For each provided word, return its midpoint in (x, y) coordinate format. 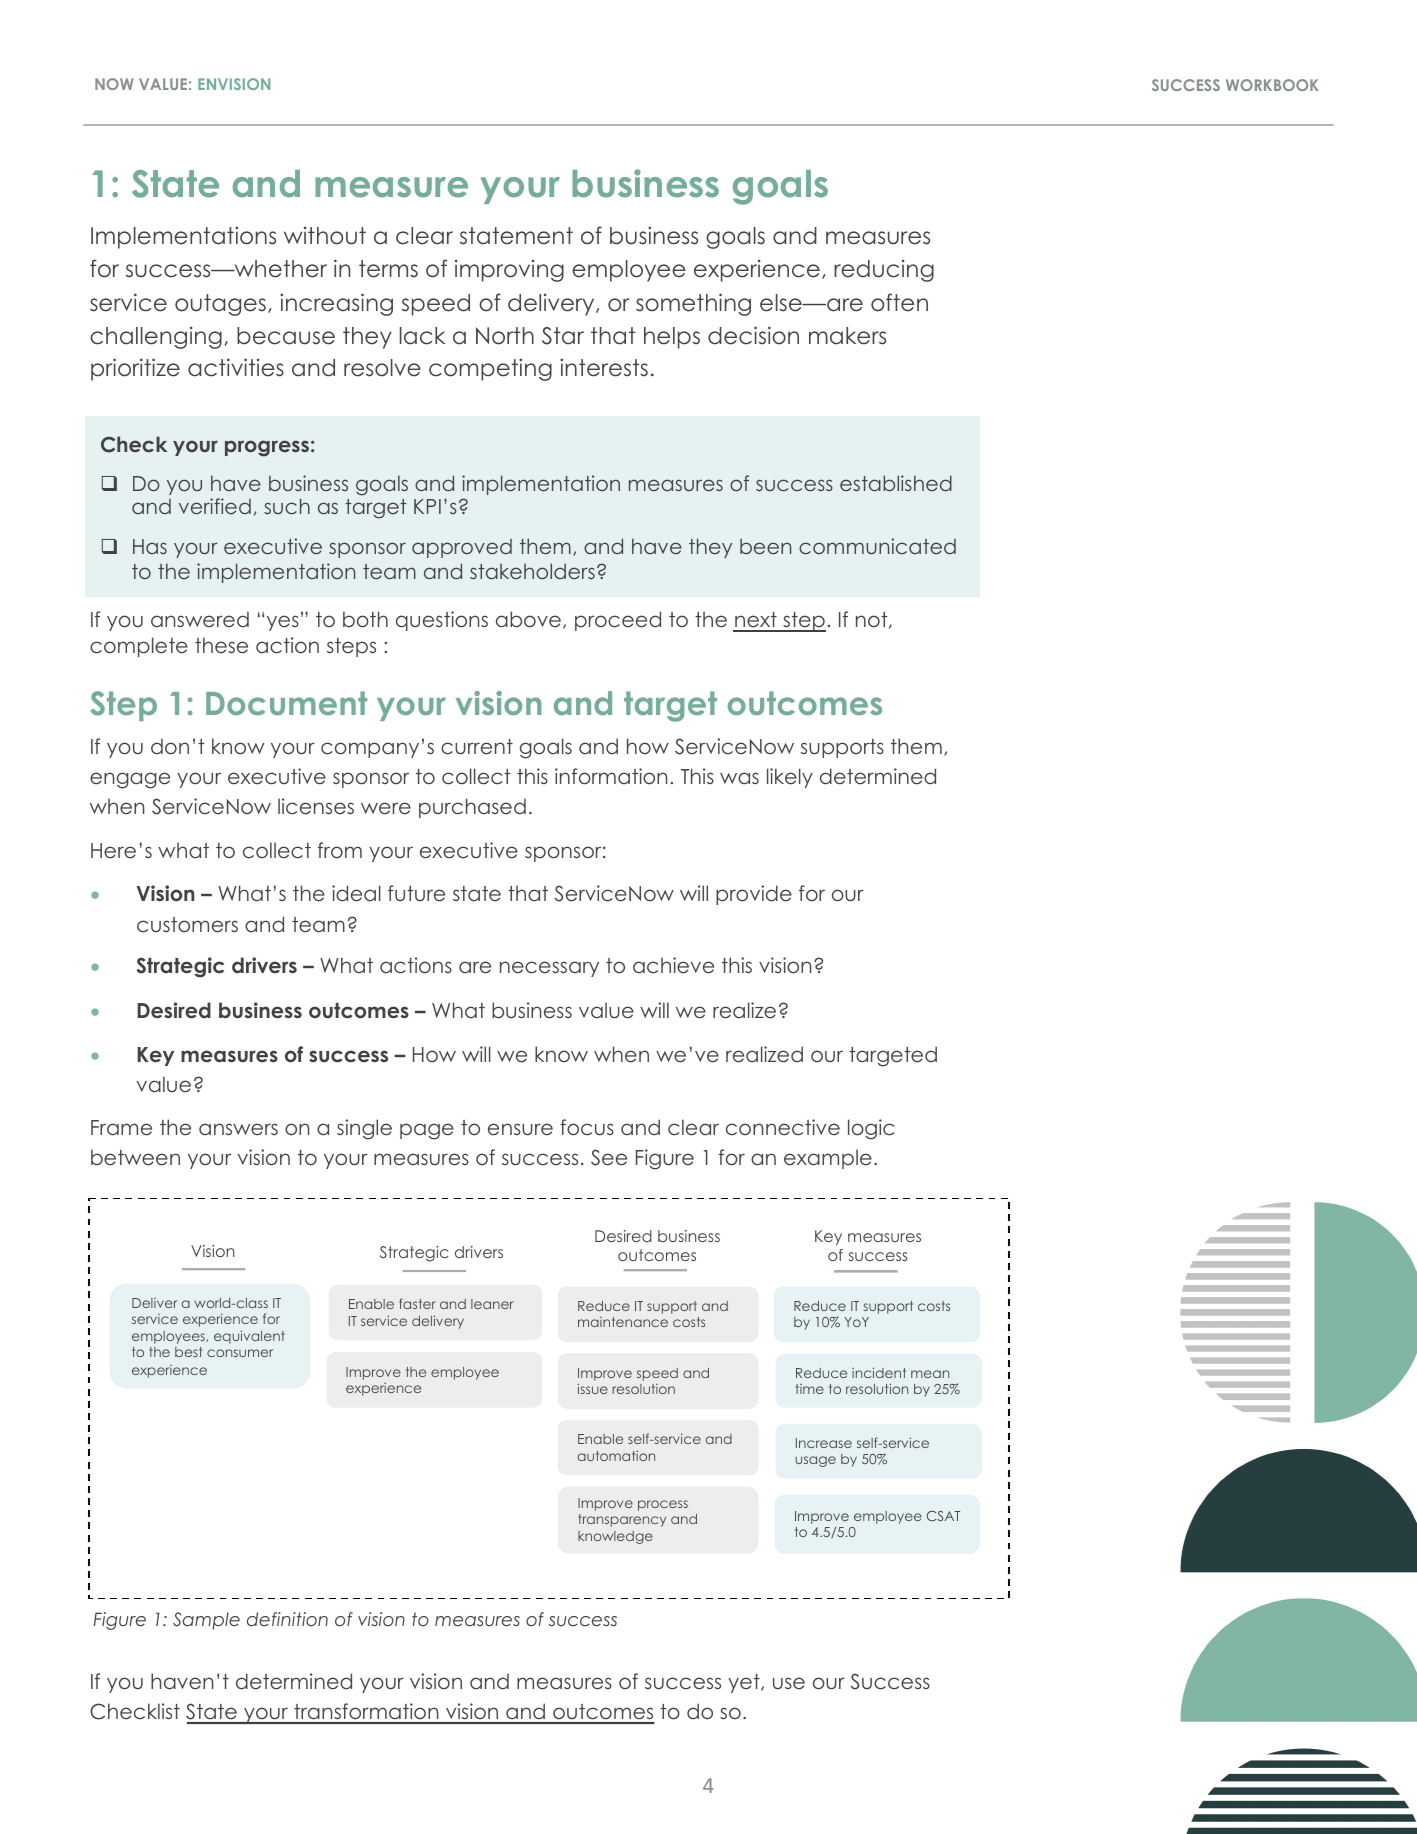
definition (287, 1619)
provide (754, 895)
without (325, 236)
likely (790, 778)
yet (745, 1683)
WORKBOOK (1272, 85)
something (693, 304)
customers (187, 925)
